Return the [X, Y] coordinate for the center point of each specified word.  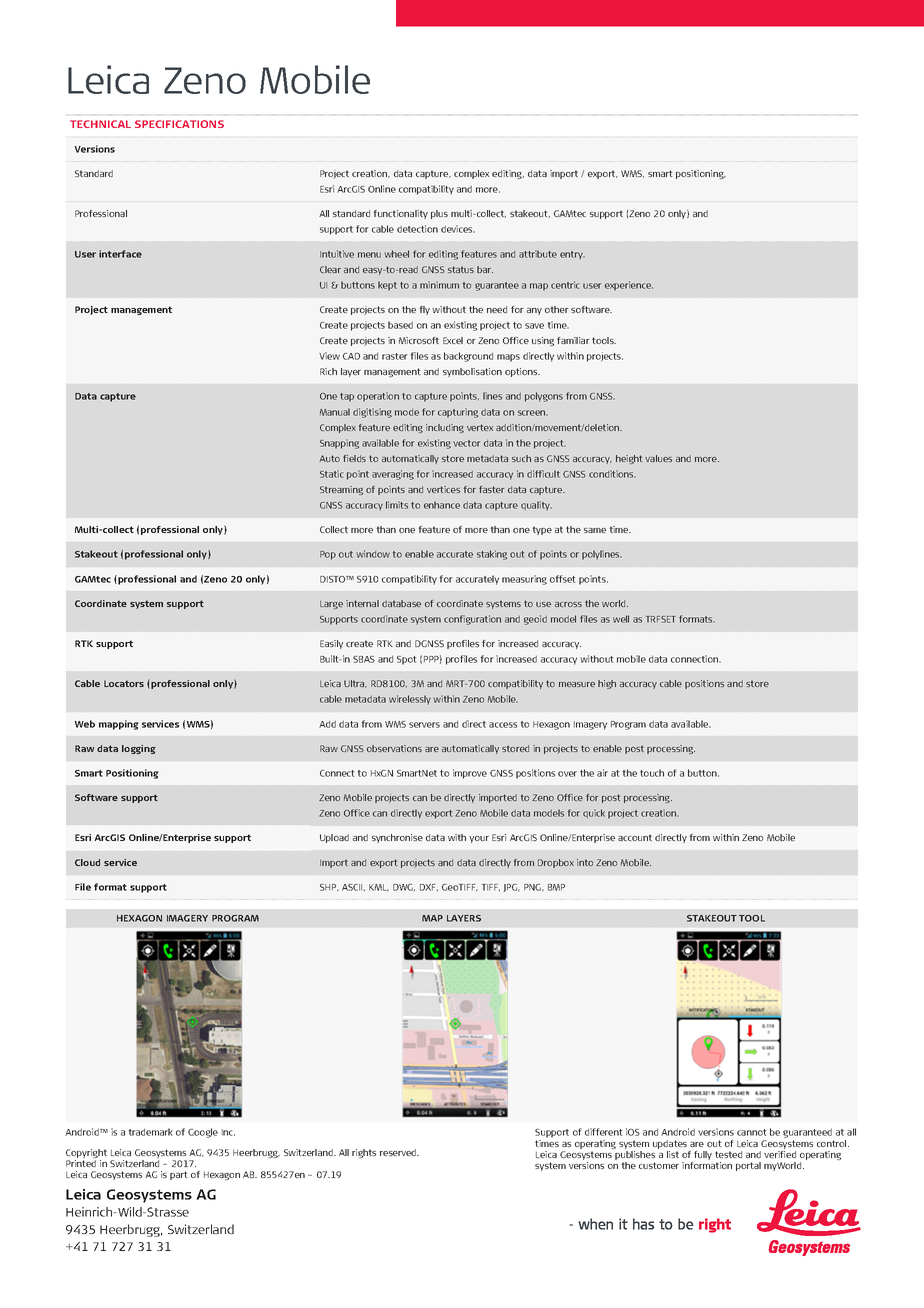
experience [629, 286]
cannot [752, 1132]
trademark [150, 1132]
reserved [399, 1152]
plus [439, 214]
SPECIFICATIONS [179, 124]
